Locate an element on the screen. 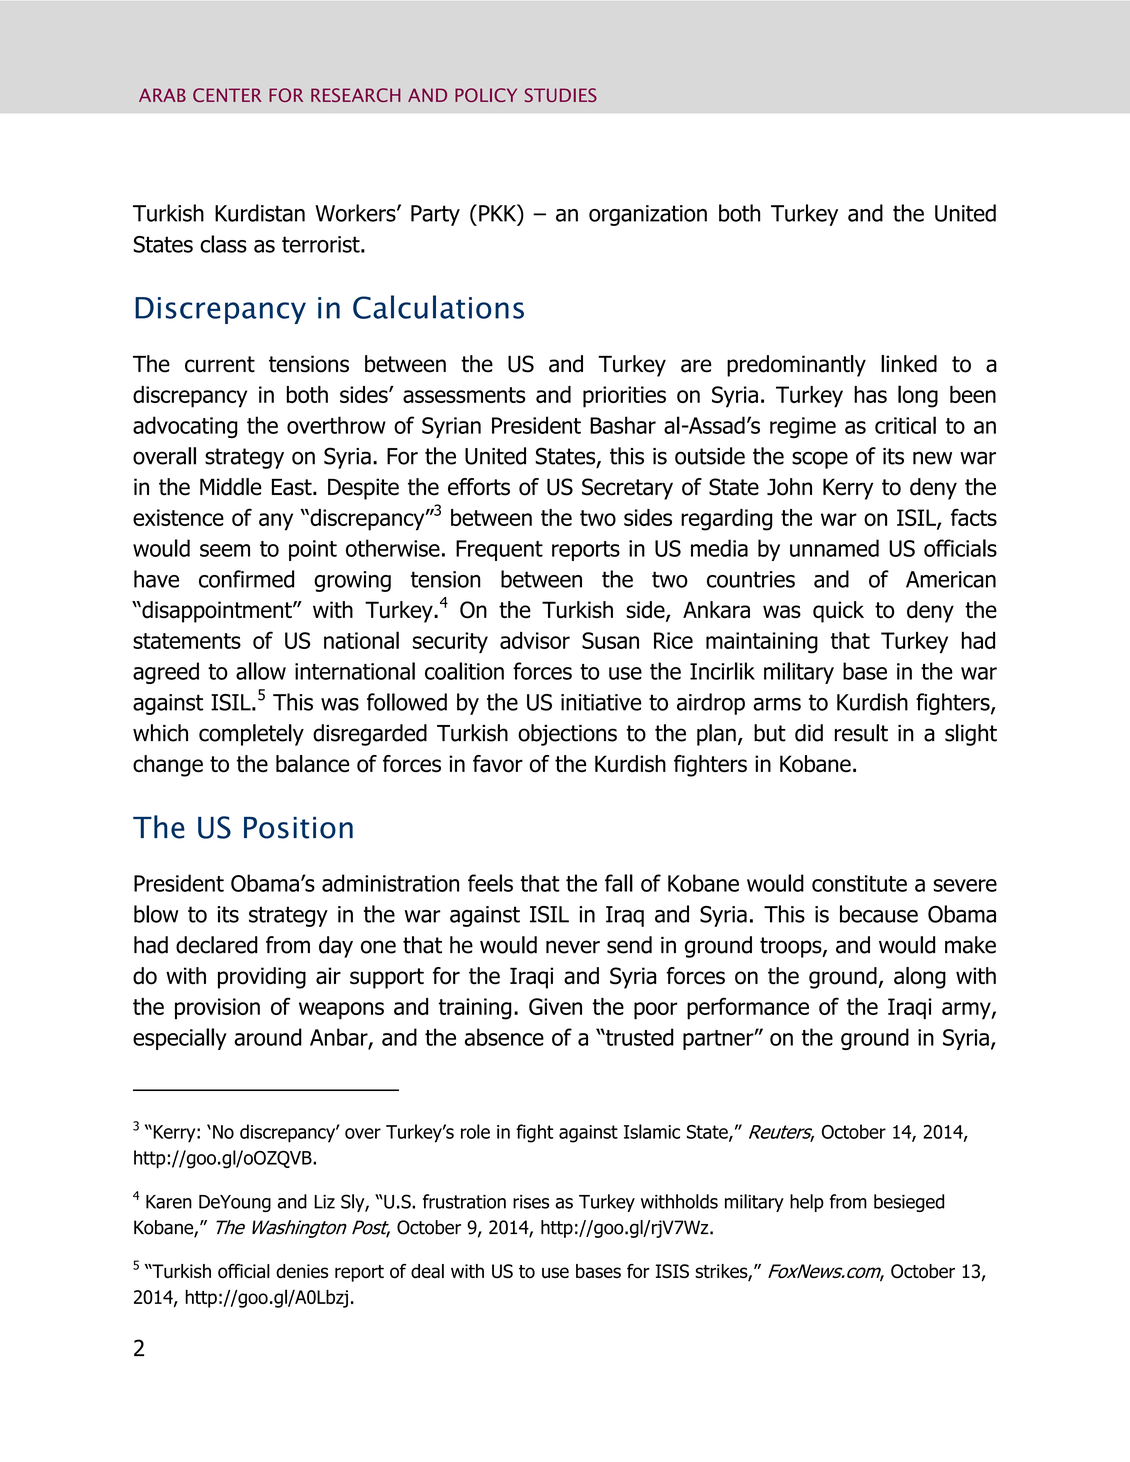  Middle is located at coordinates (231, 487).
